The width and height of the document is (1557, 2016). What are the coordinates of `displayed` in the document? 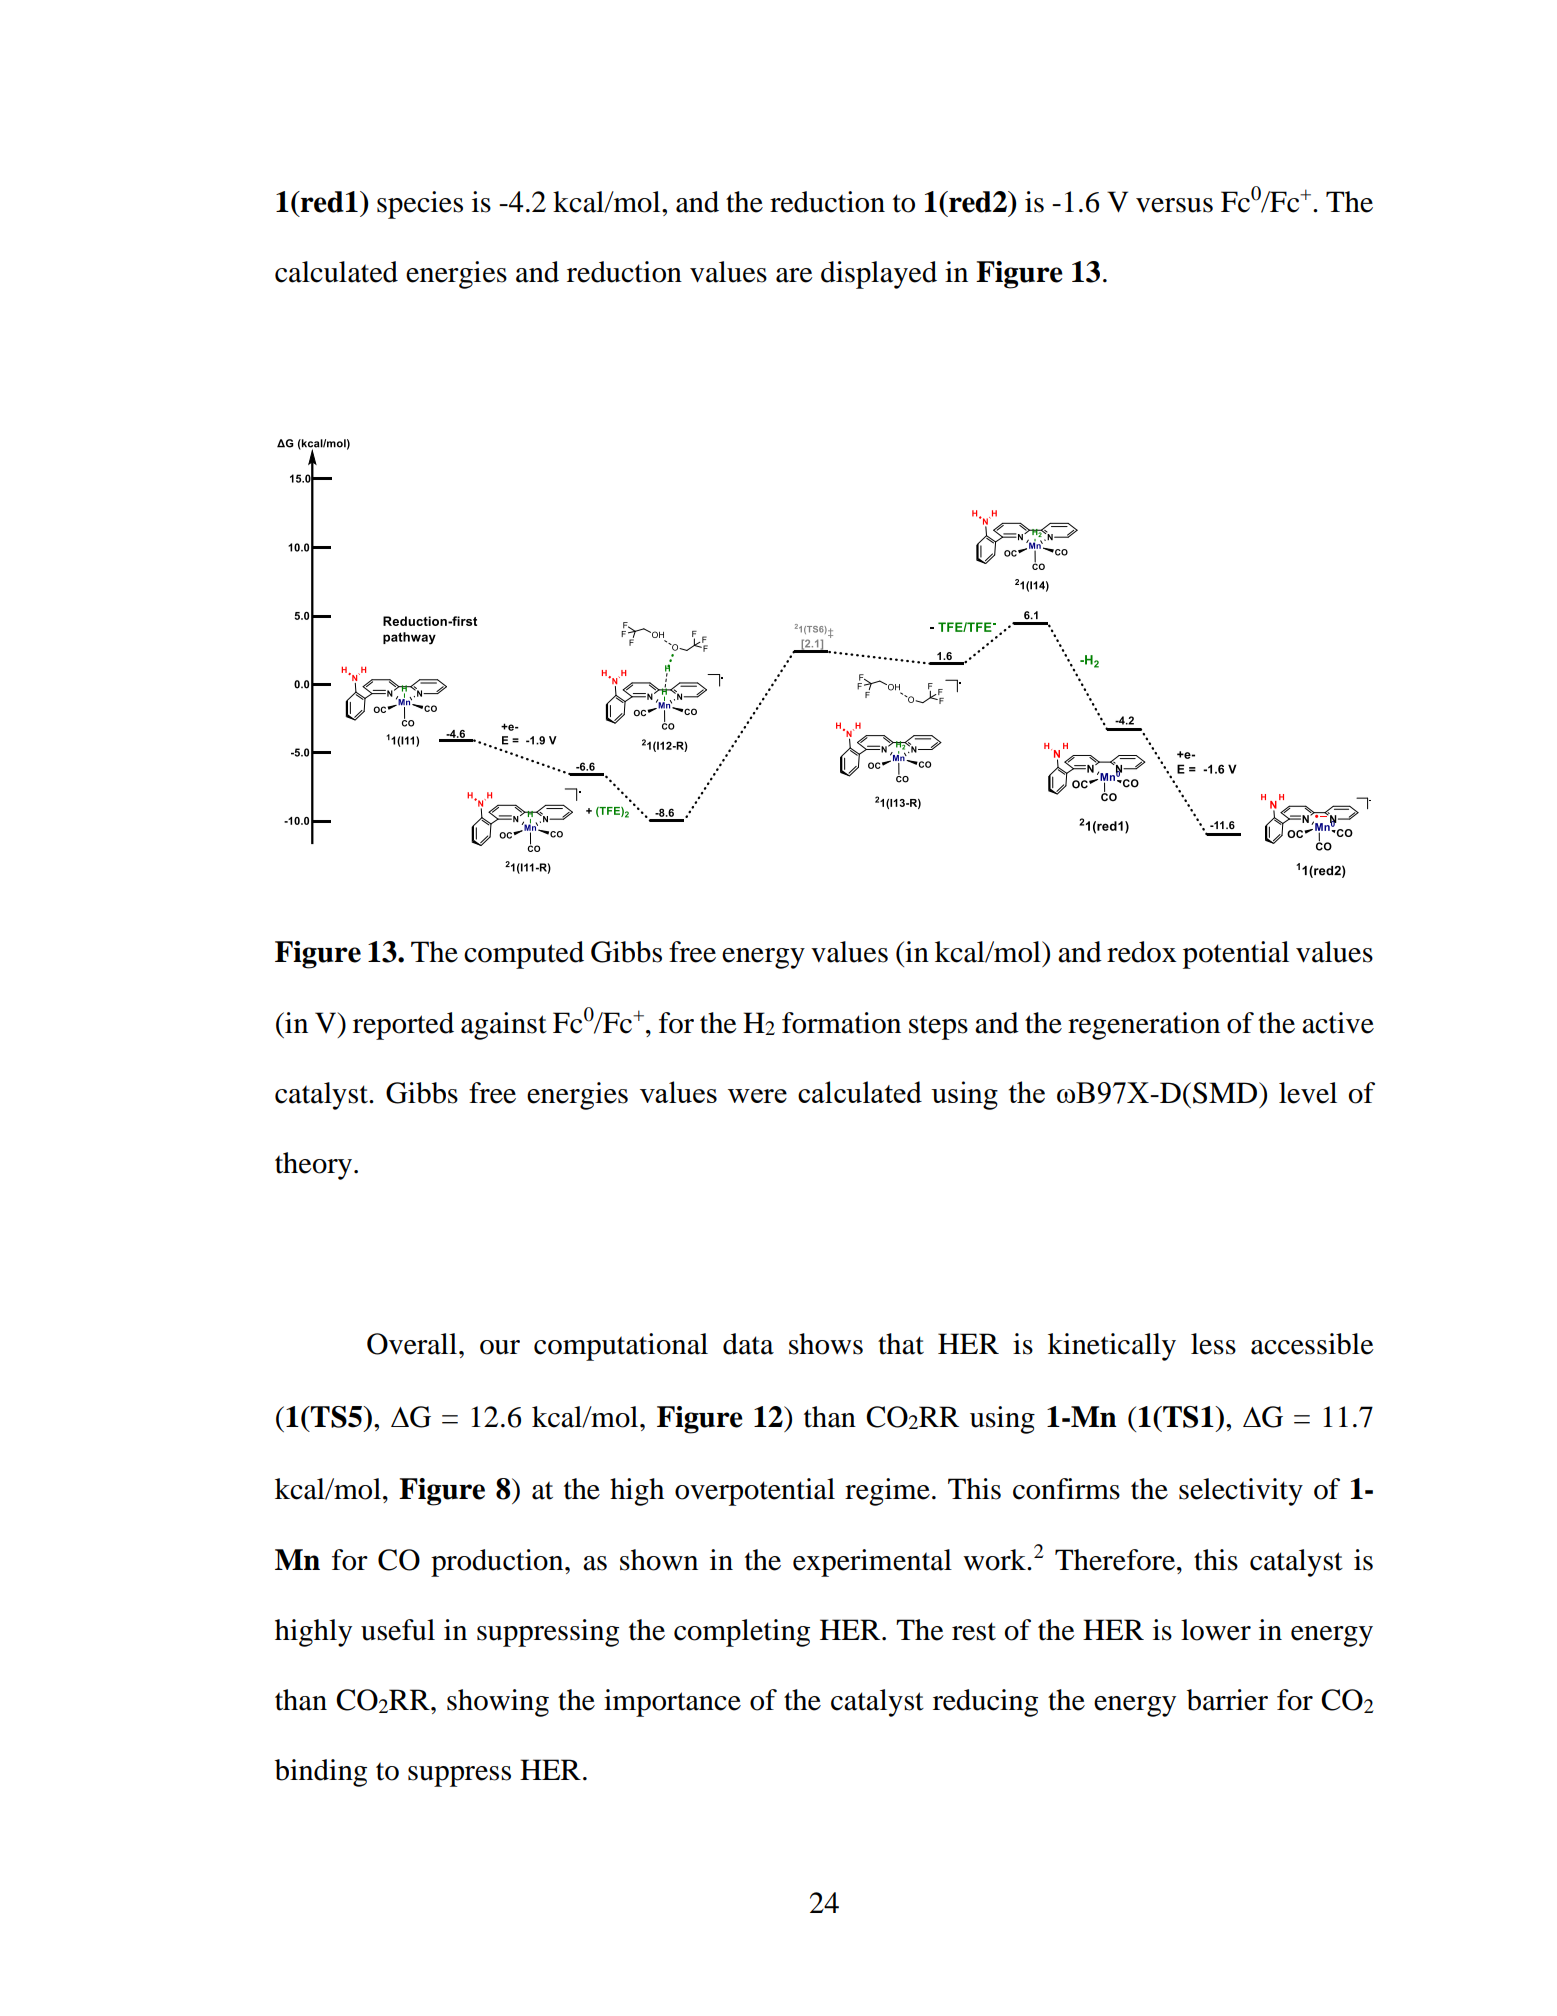 It's located at (879, 275).
